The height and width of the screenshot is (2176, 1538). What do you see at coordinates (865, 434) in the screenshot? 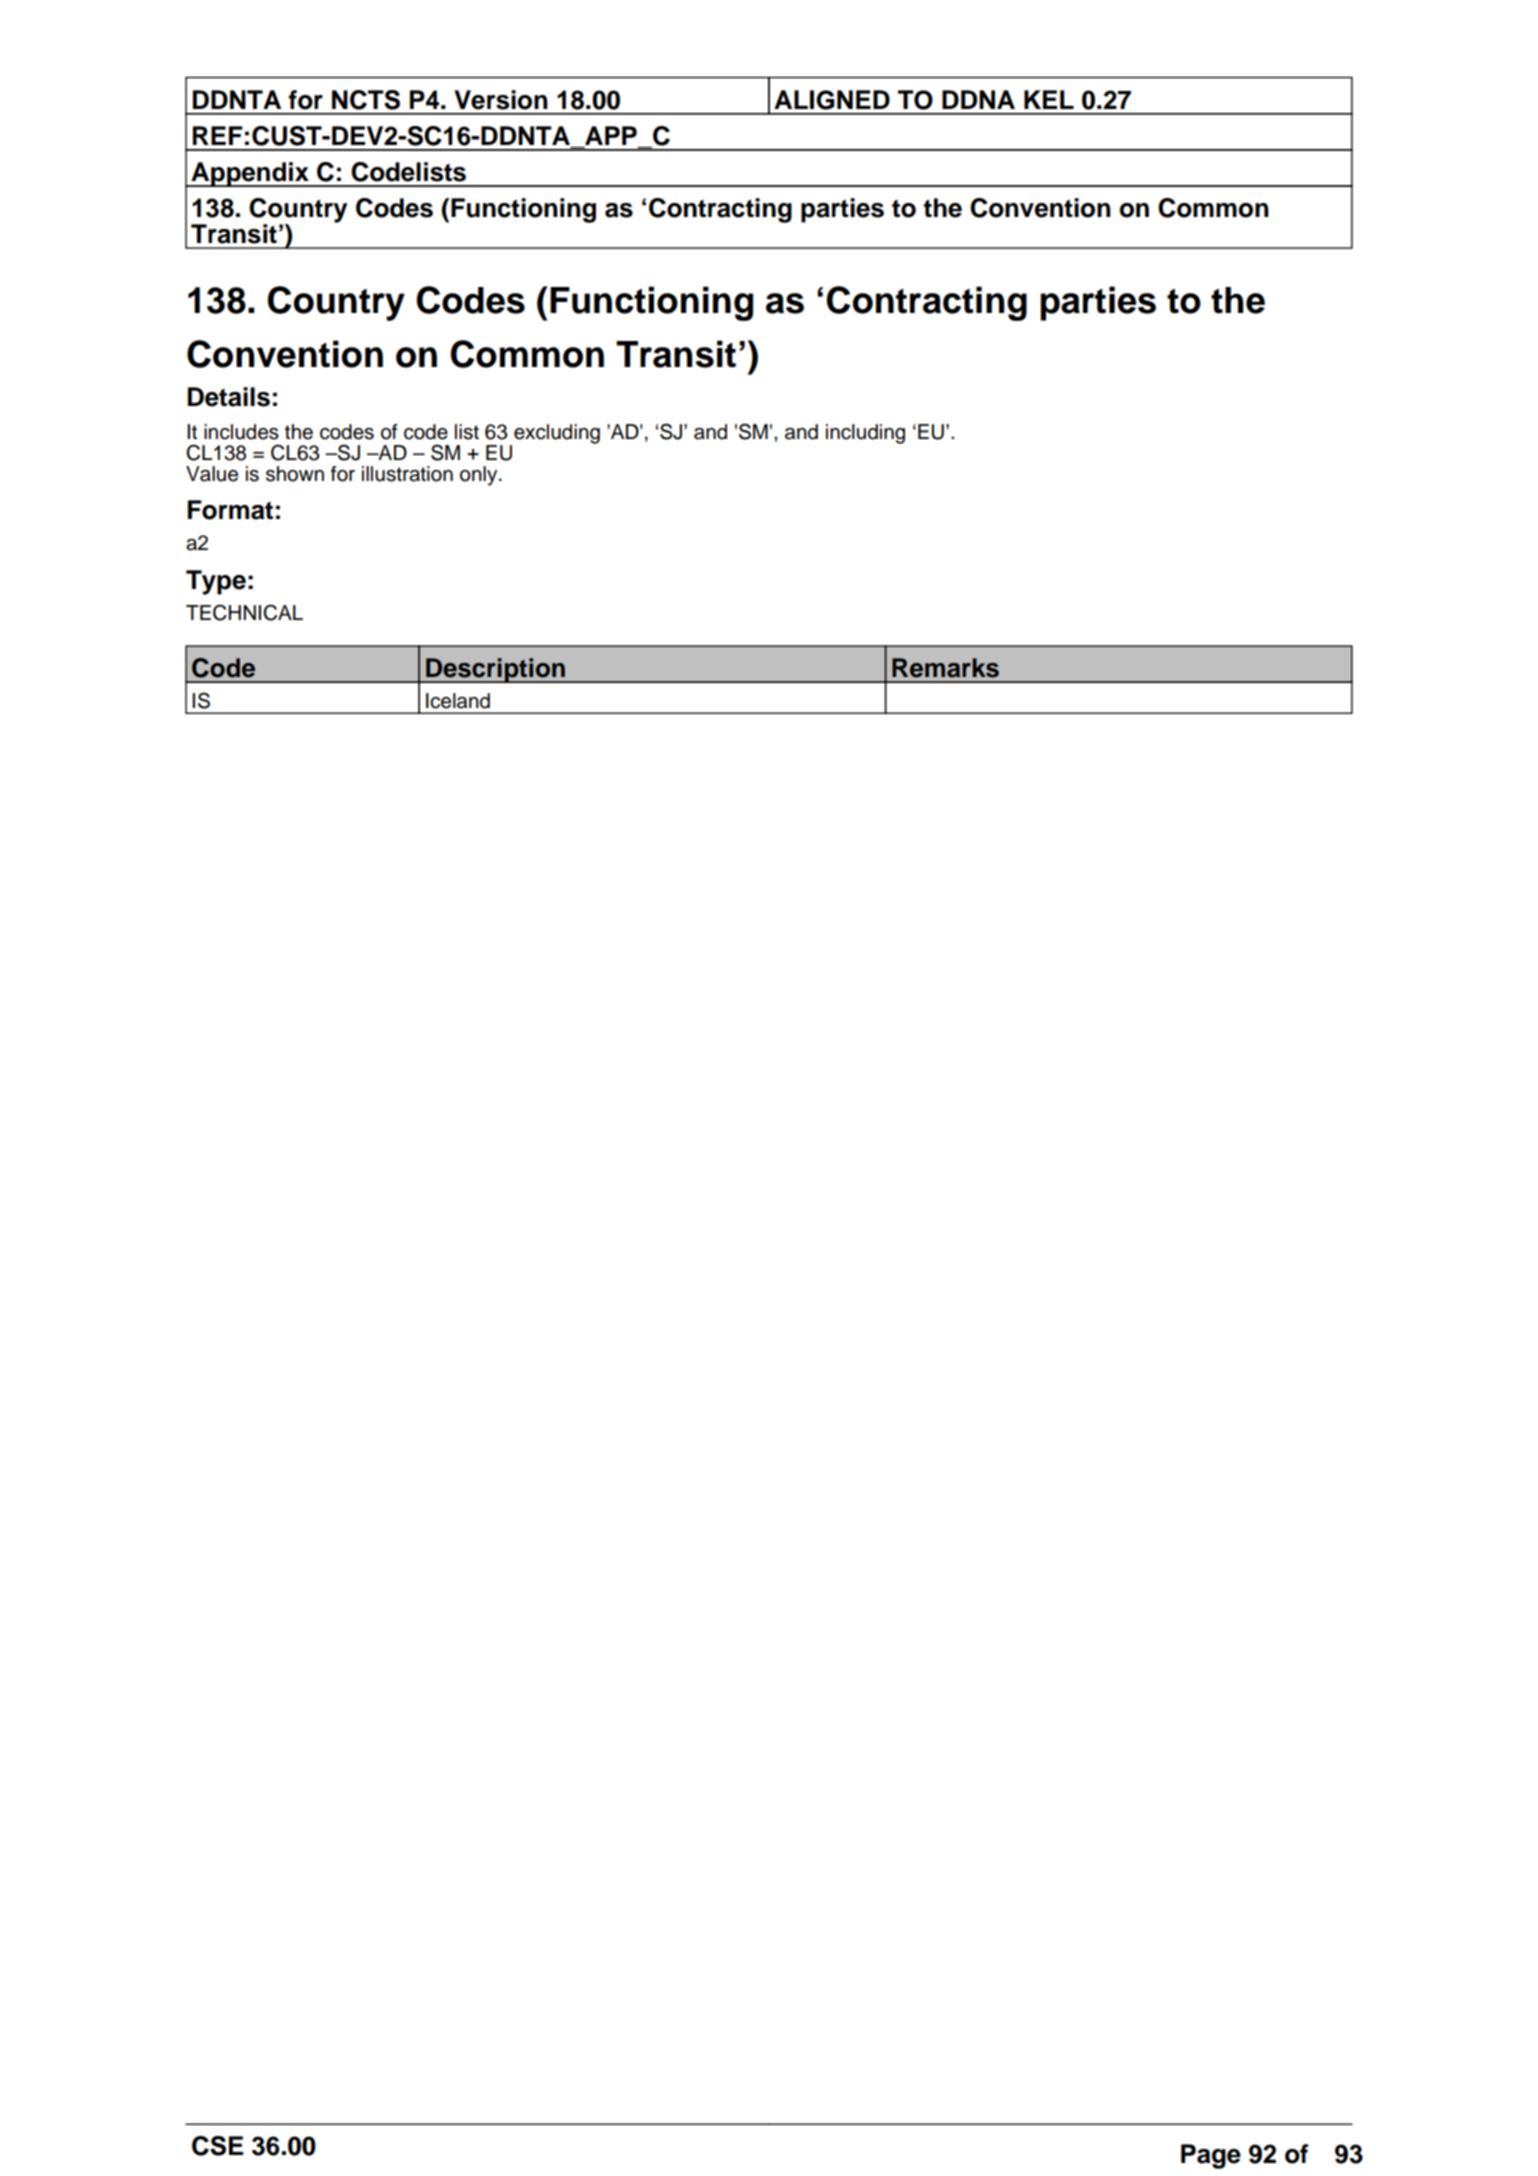
I see `including` at bounding box center [865, 434].
